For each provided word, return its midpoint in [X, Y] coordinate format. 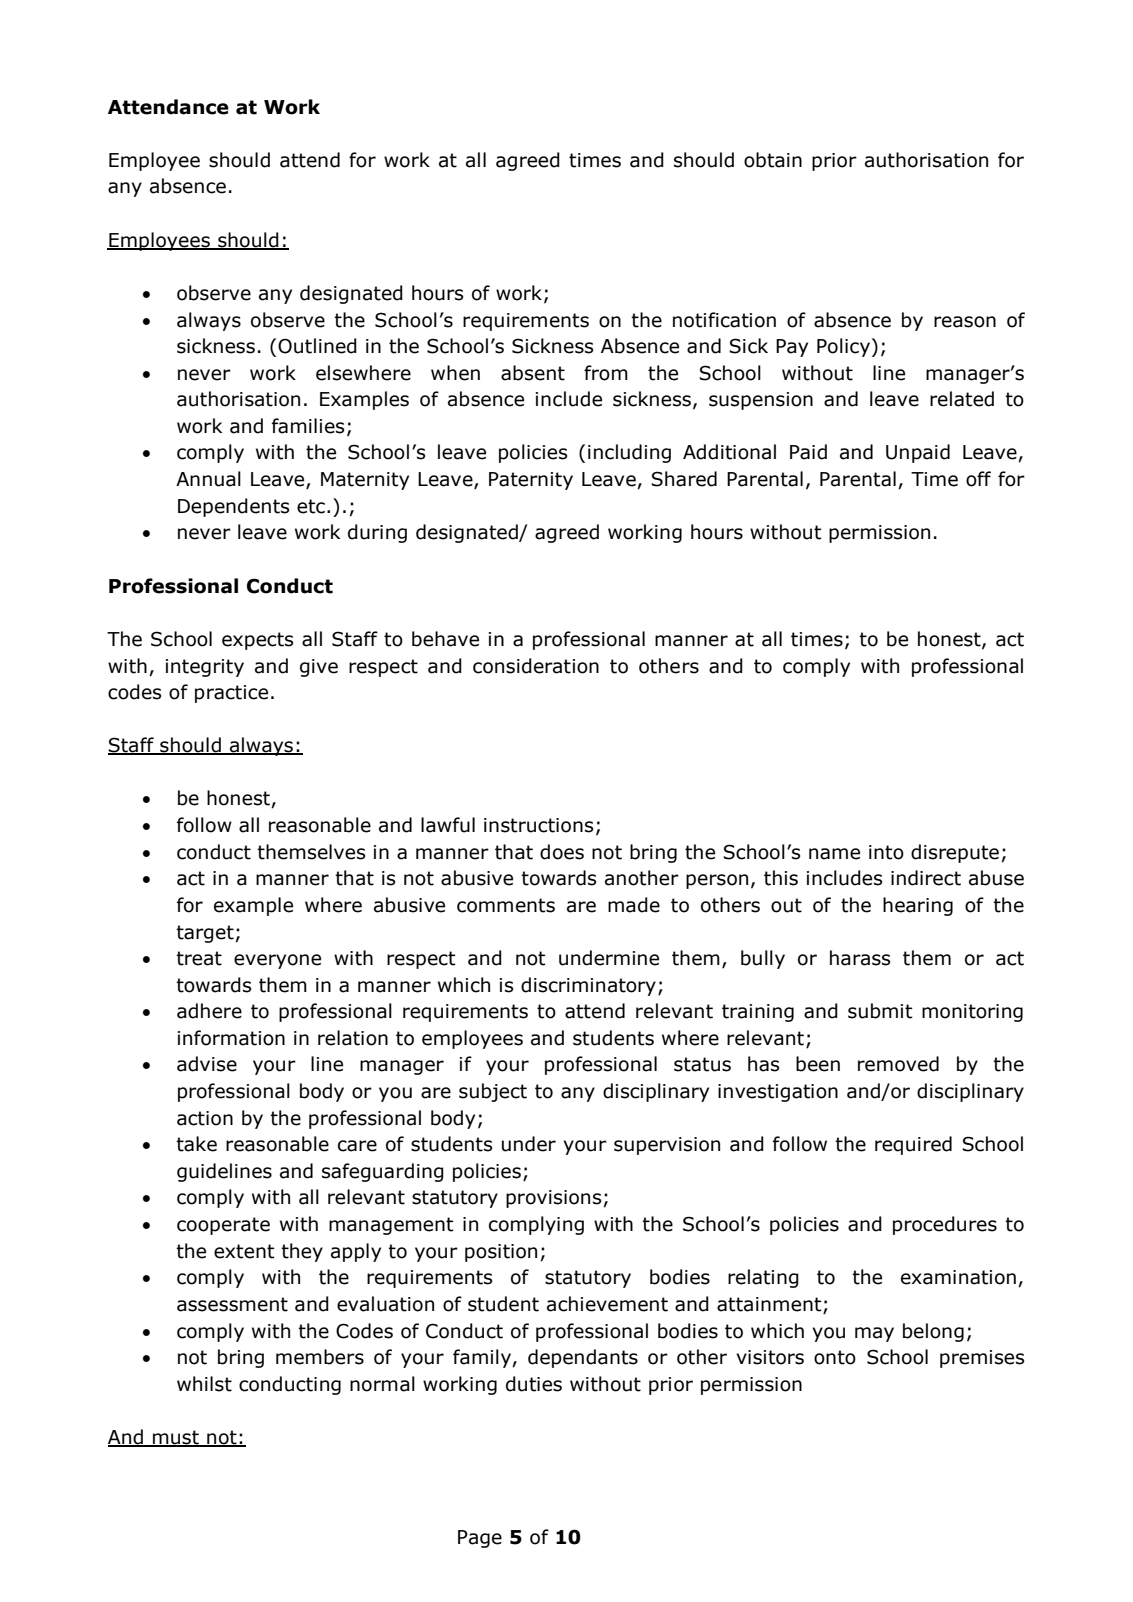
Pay [792, 348]
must [176, 1438]
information [231, 1038]
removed [898, 1064]
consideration [536, 666]
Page [480, 1539]
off [978, 479]
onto [835, 1357]
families [308, 426]
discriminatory [588, 986]
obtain [773, 160]
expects [257, 641]
